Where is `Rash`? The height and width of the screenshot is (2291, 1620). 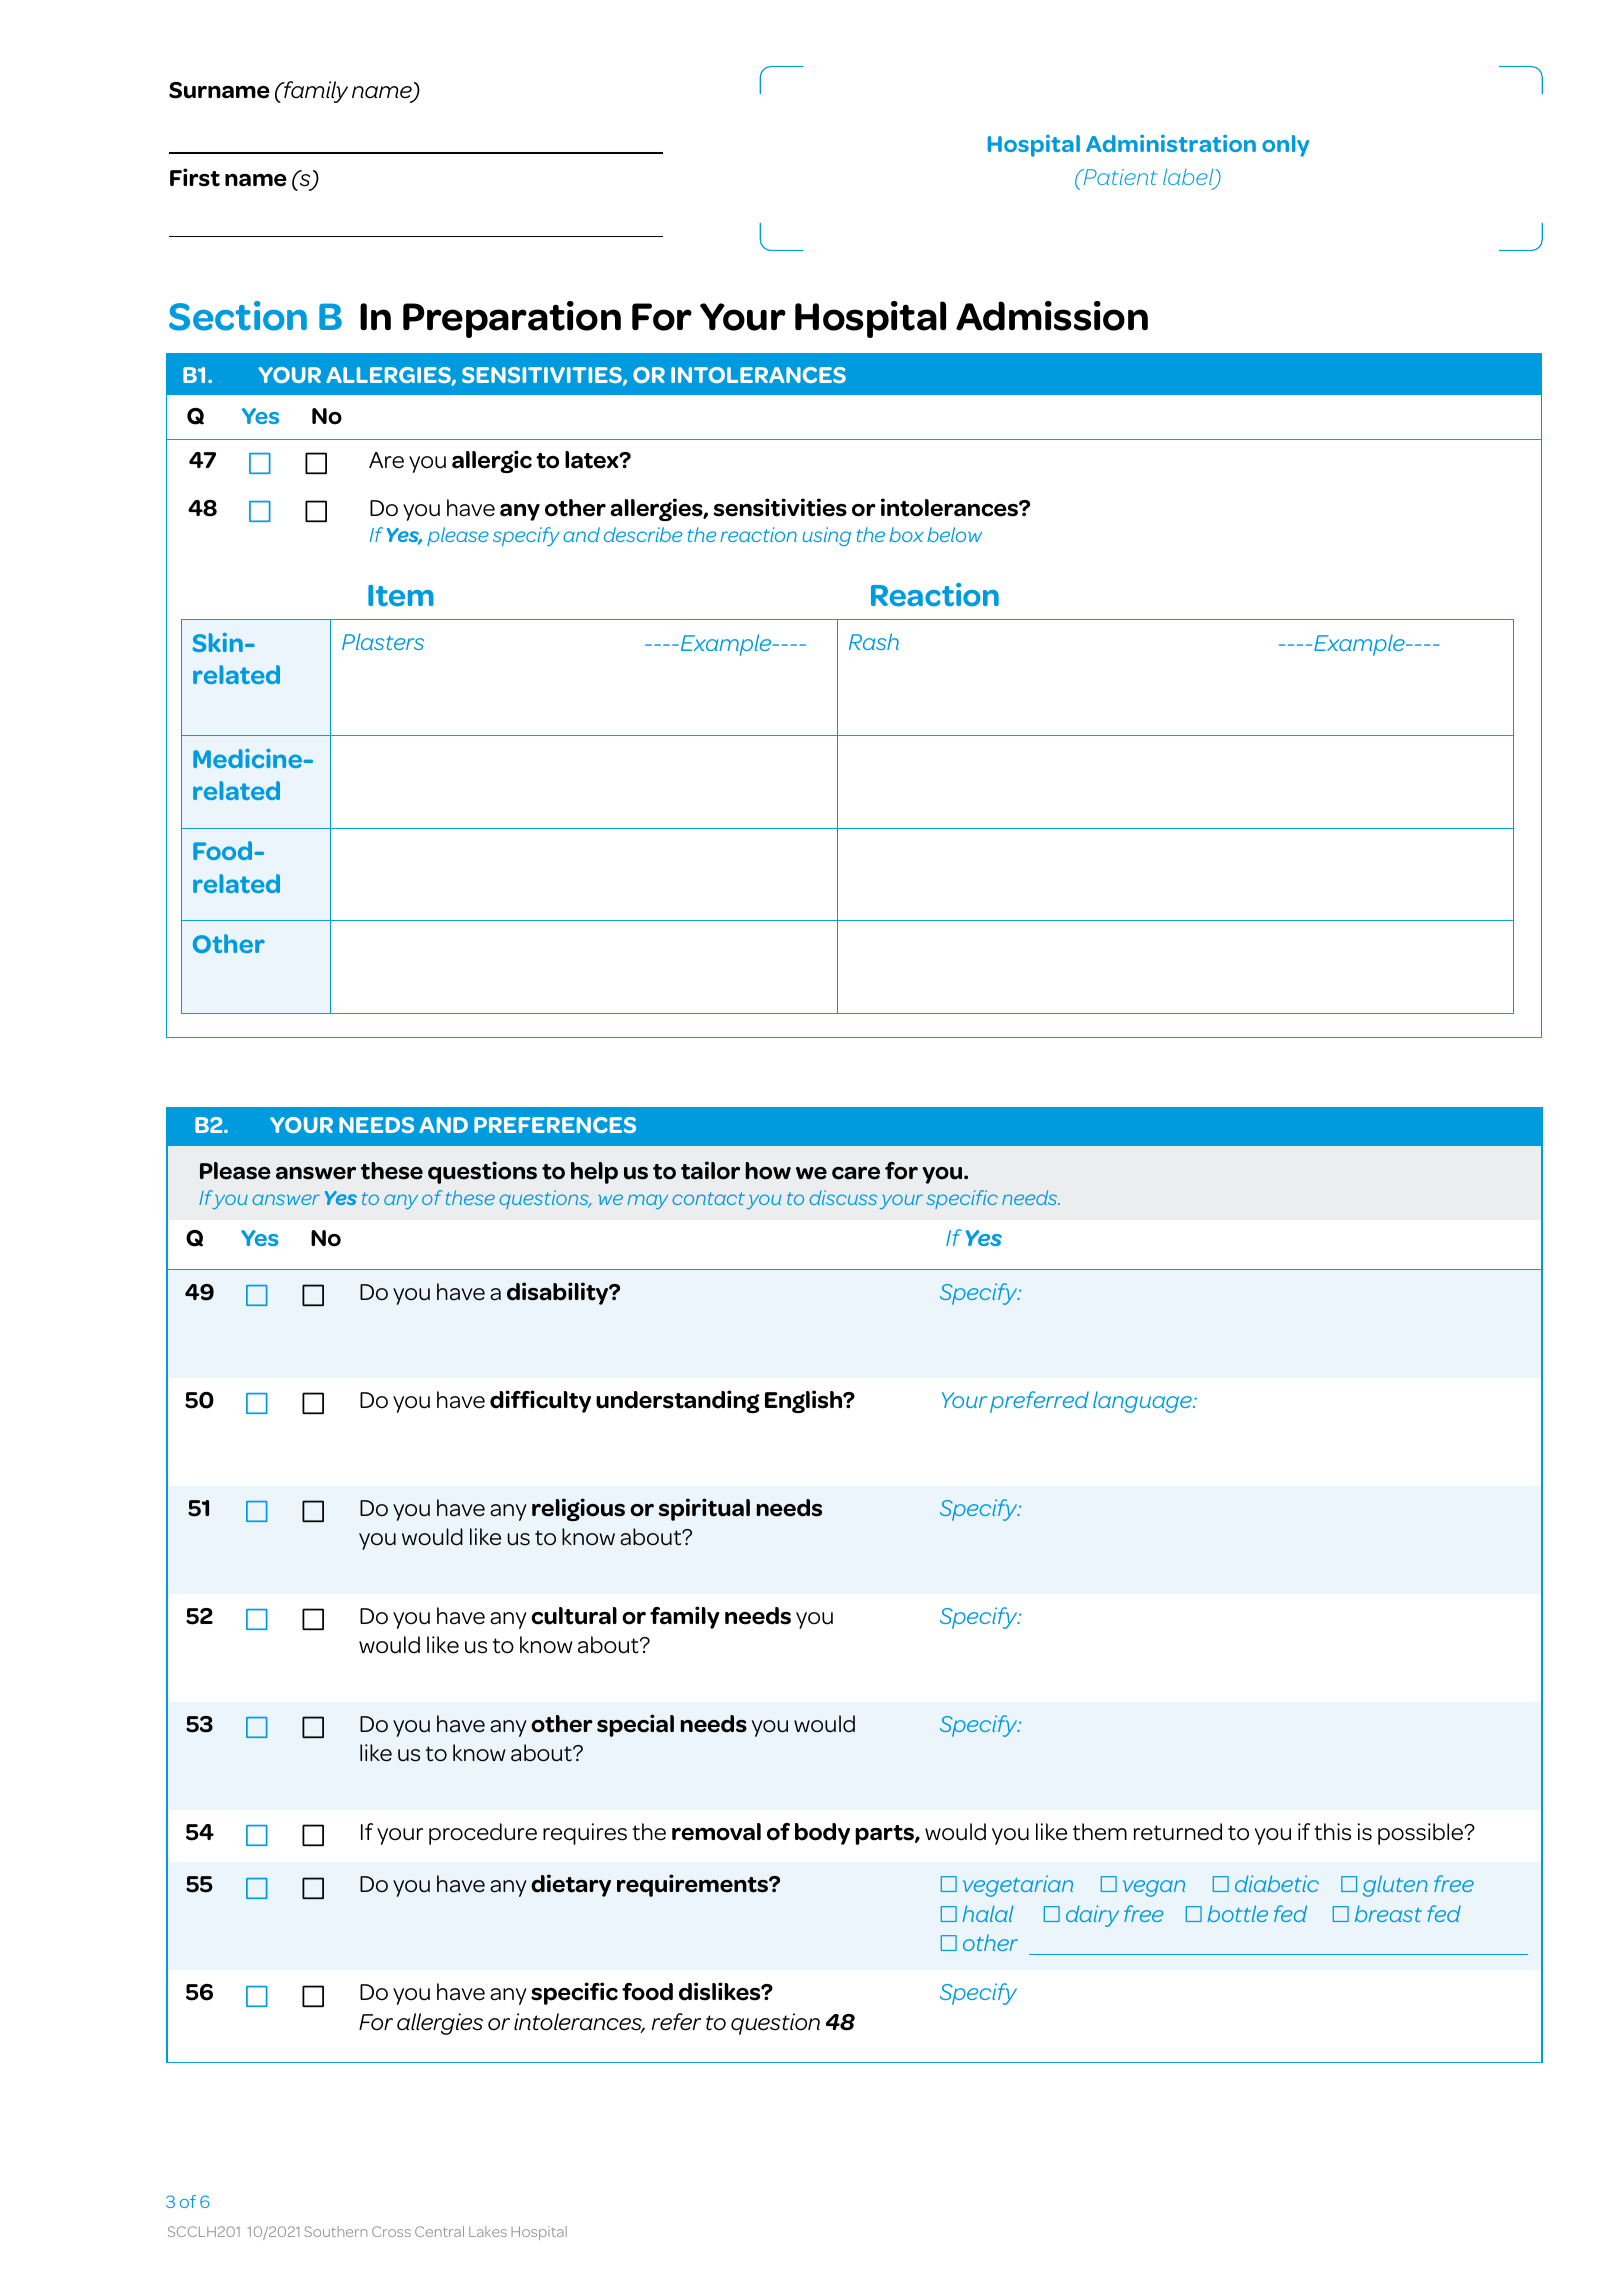 Rash is located at coordinates (874, 641).
